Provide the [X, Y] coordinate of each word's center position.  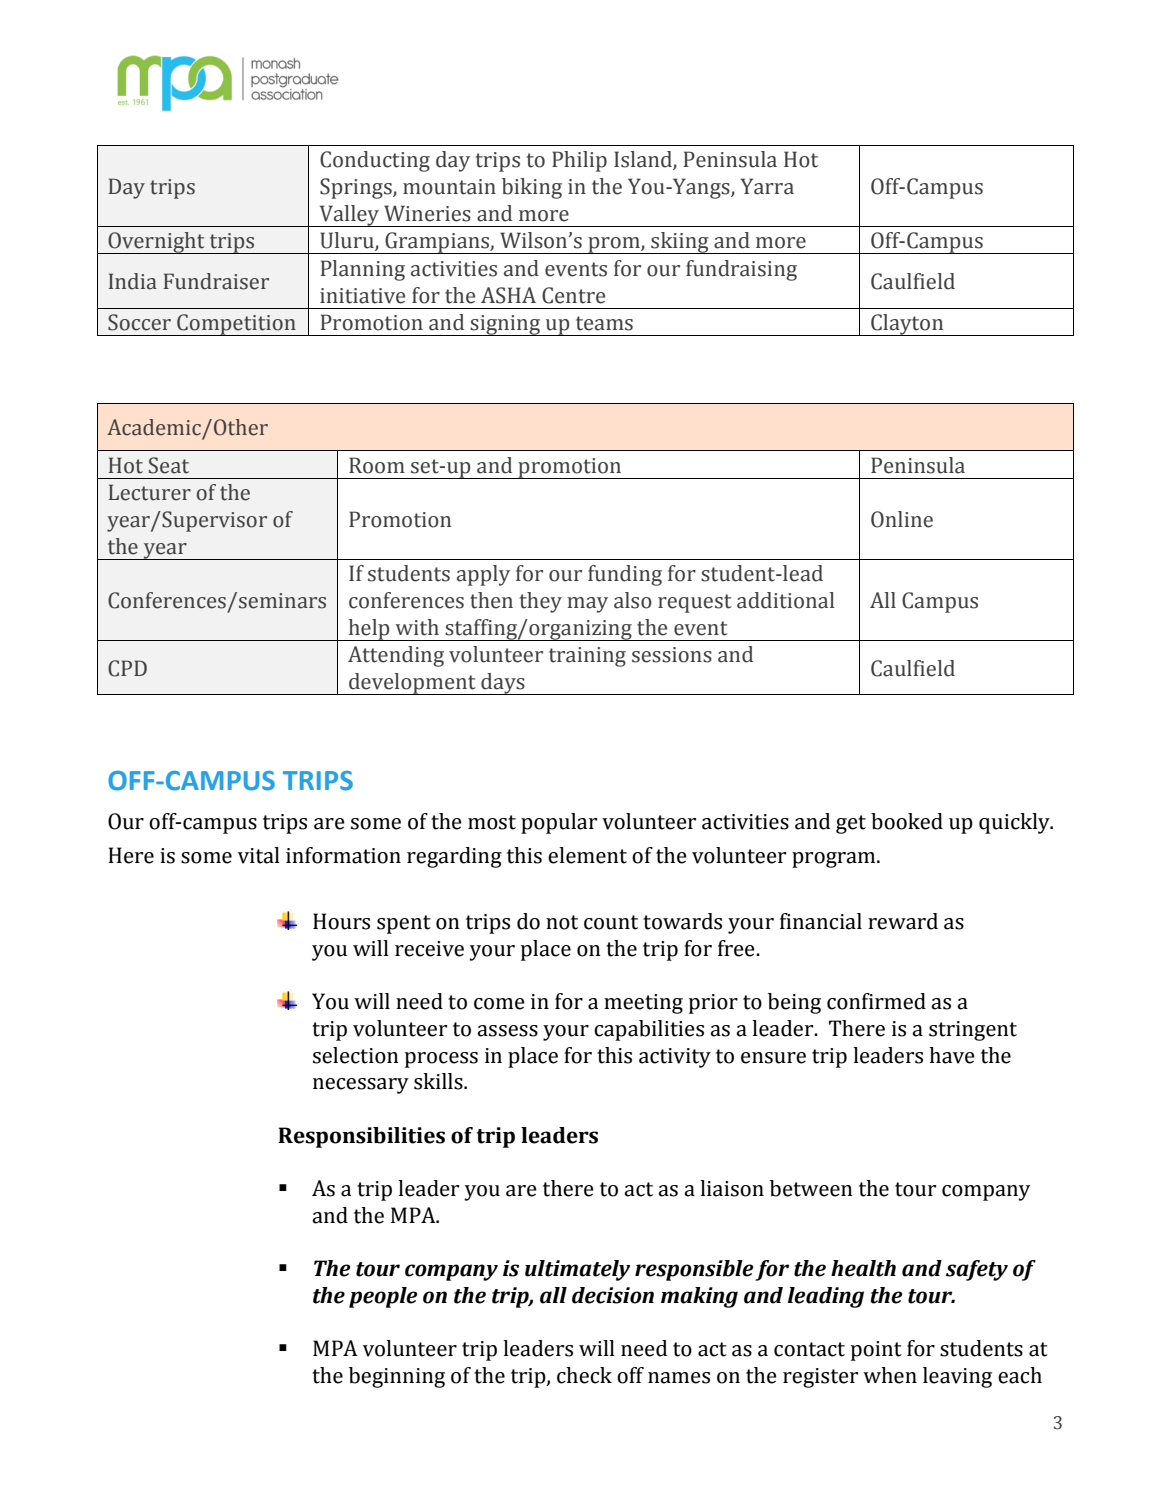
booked [907, 821]
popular [559, 823]
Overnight [156, 243]
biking [532, 188]
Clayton [907, 325]
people [383, 1297]
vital [259, 855]
